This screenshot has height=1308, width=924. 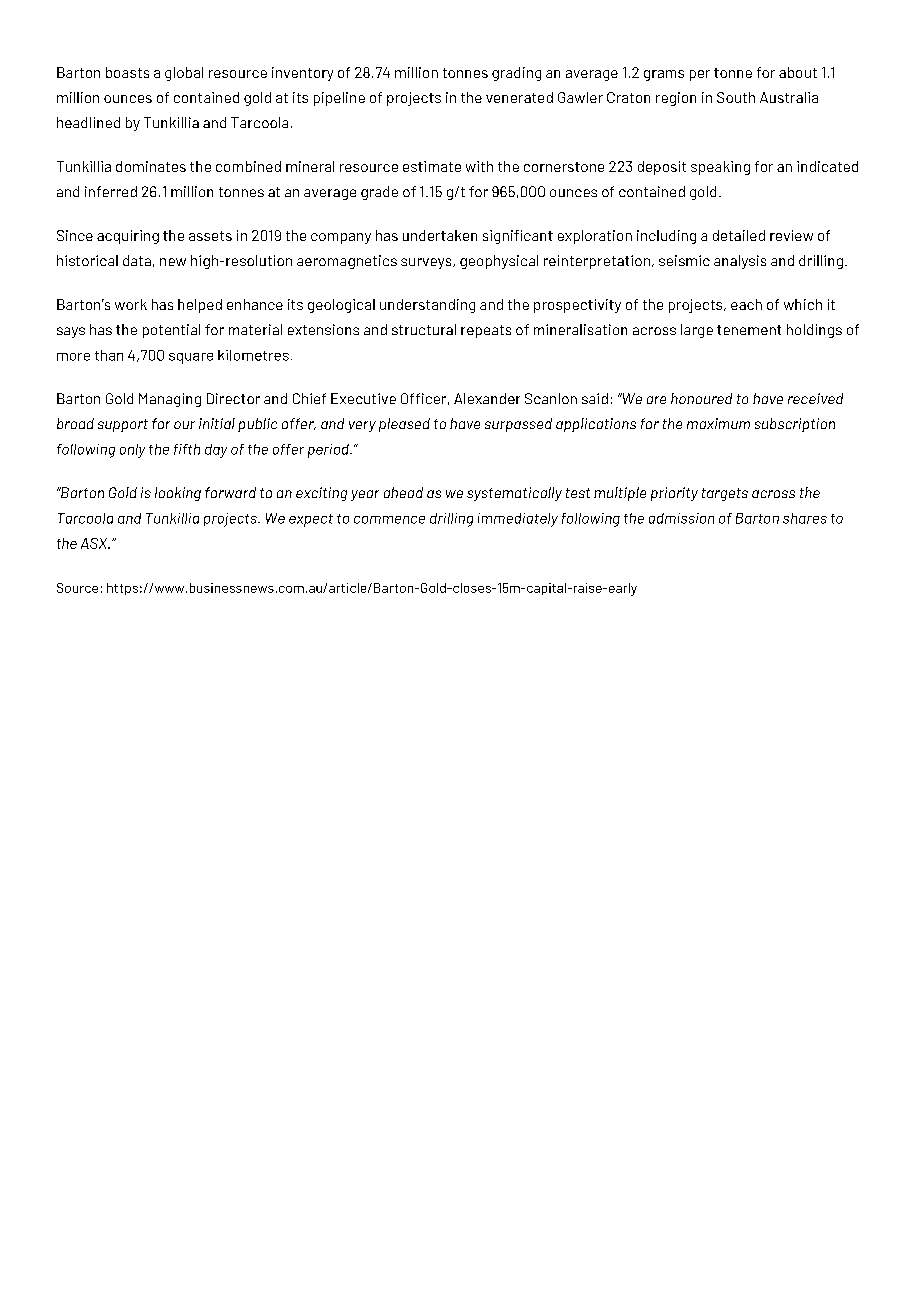 What do you see at coordinates (427, 306) in the screenshot?
I see `understanding` at bounding box center [427, 306].
